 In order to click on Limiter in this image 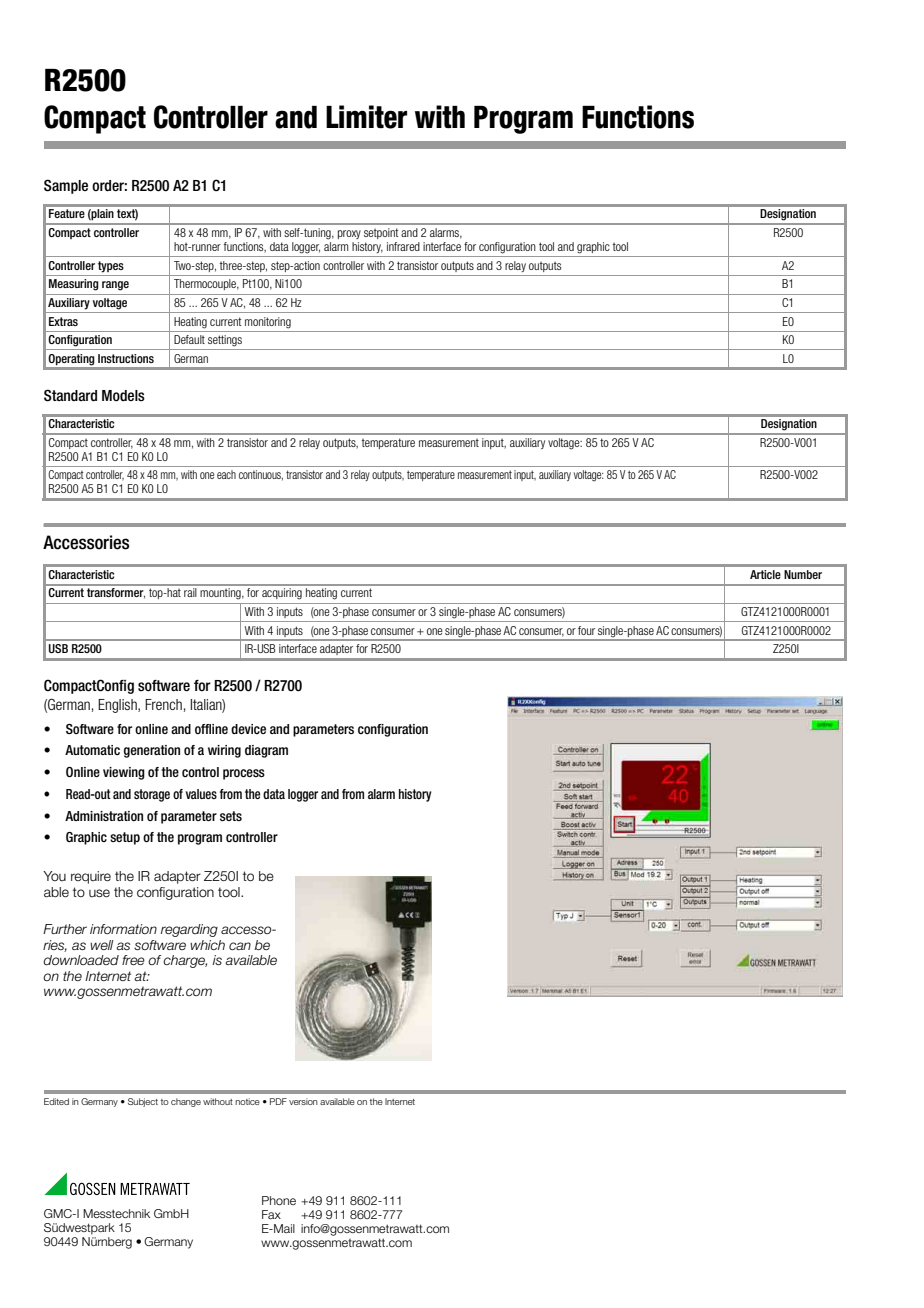, I will do `click(366, 117)`.
